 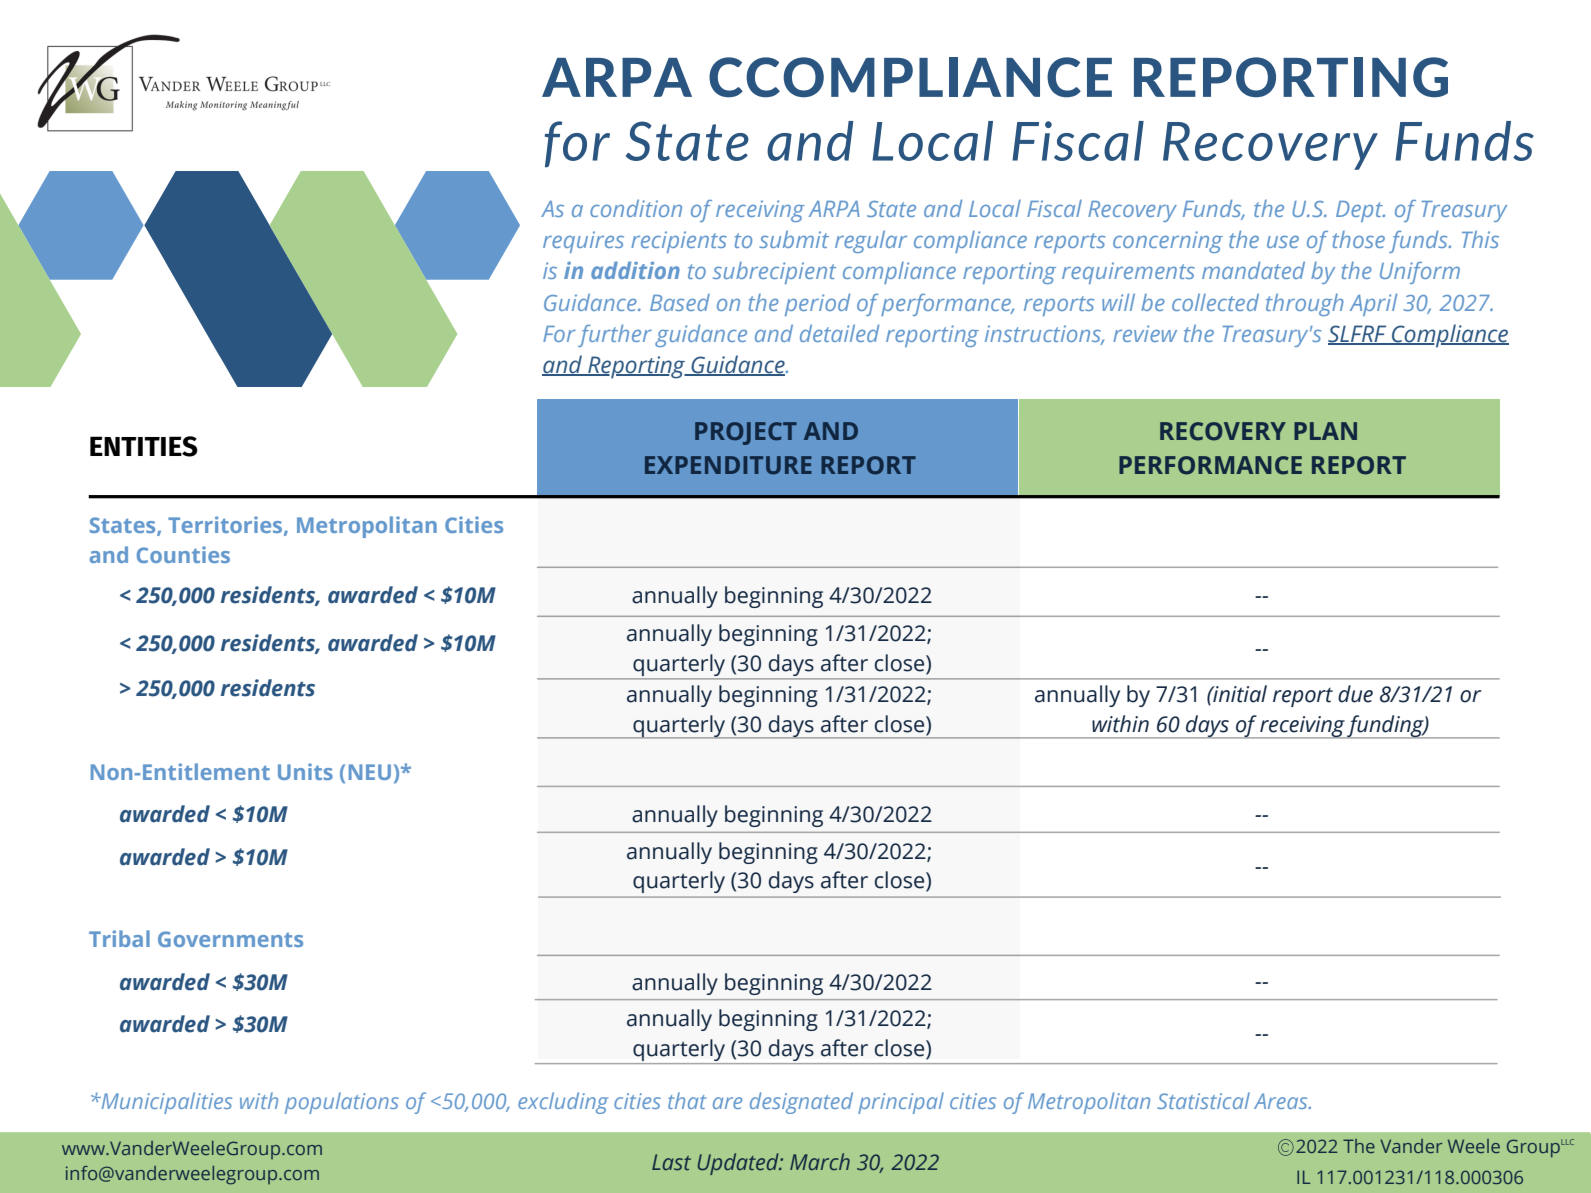 What do you see at coordinates (1325, 431) in the page?
I see `PLAN` at bounding box center [1325, 431].
